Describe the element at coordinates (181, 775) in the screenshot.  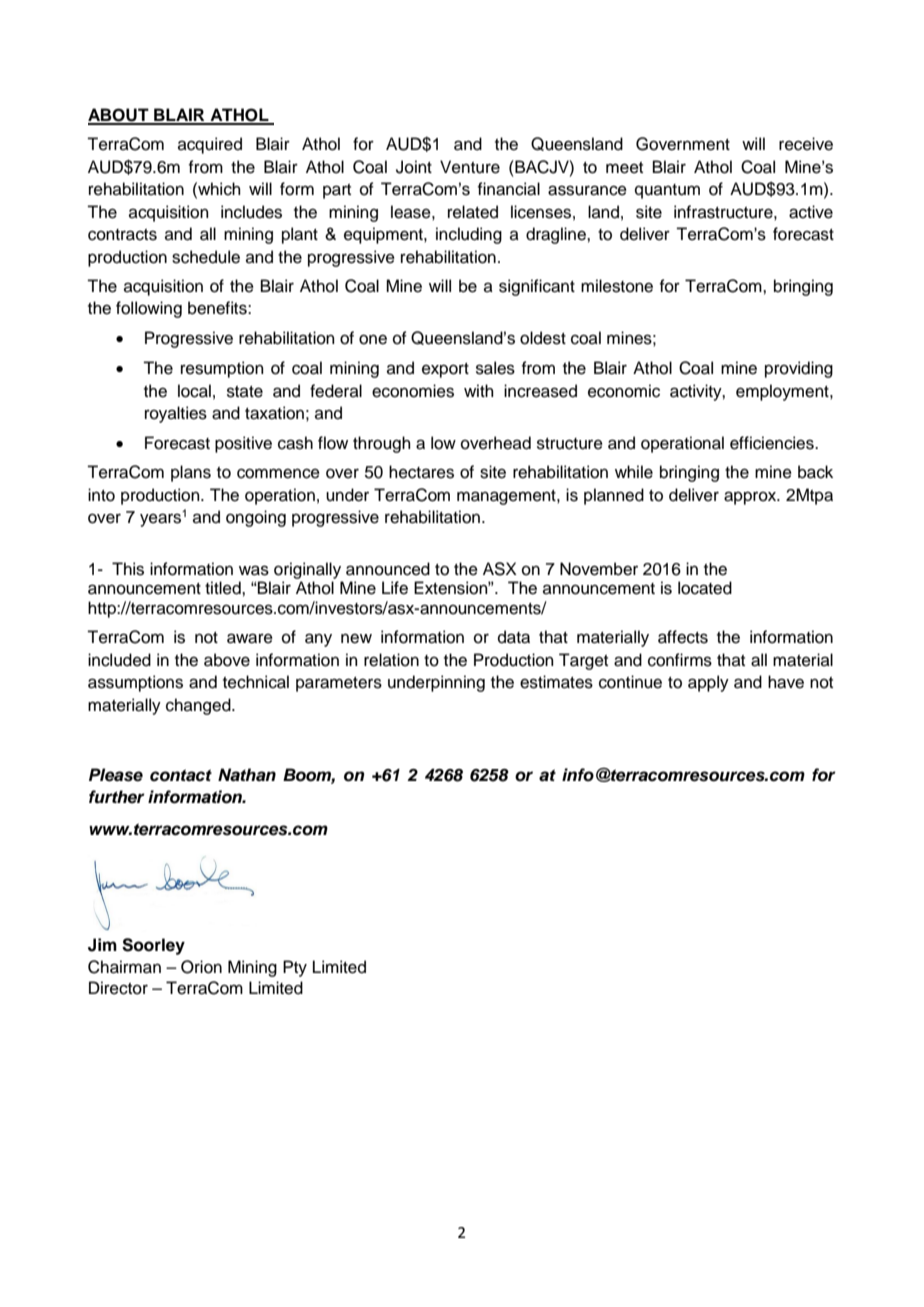
I see `contact` at that location.
